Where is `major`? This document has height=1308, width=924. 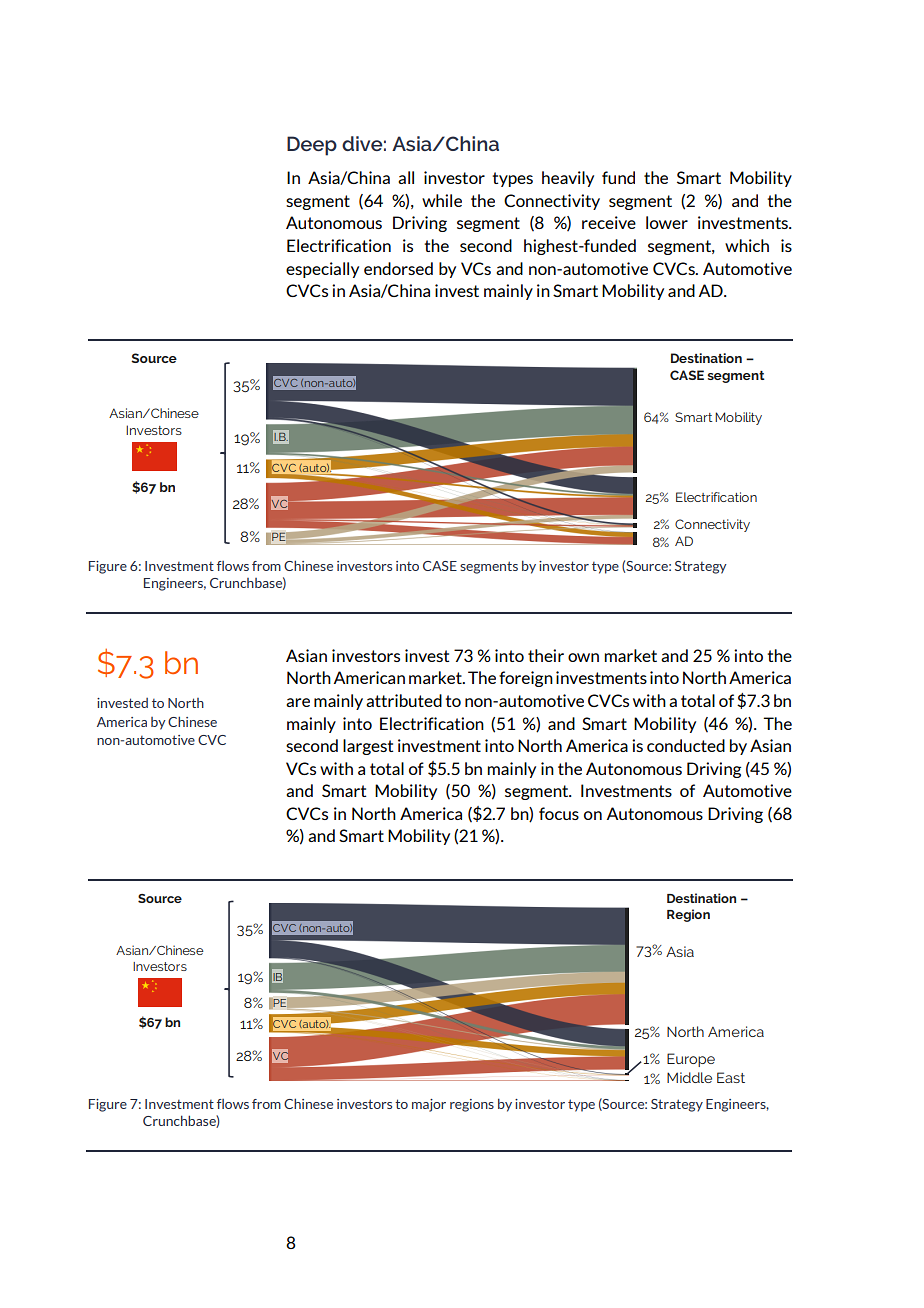 major is located at coordinates (429, 1105).
